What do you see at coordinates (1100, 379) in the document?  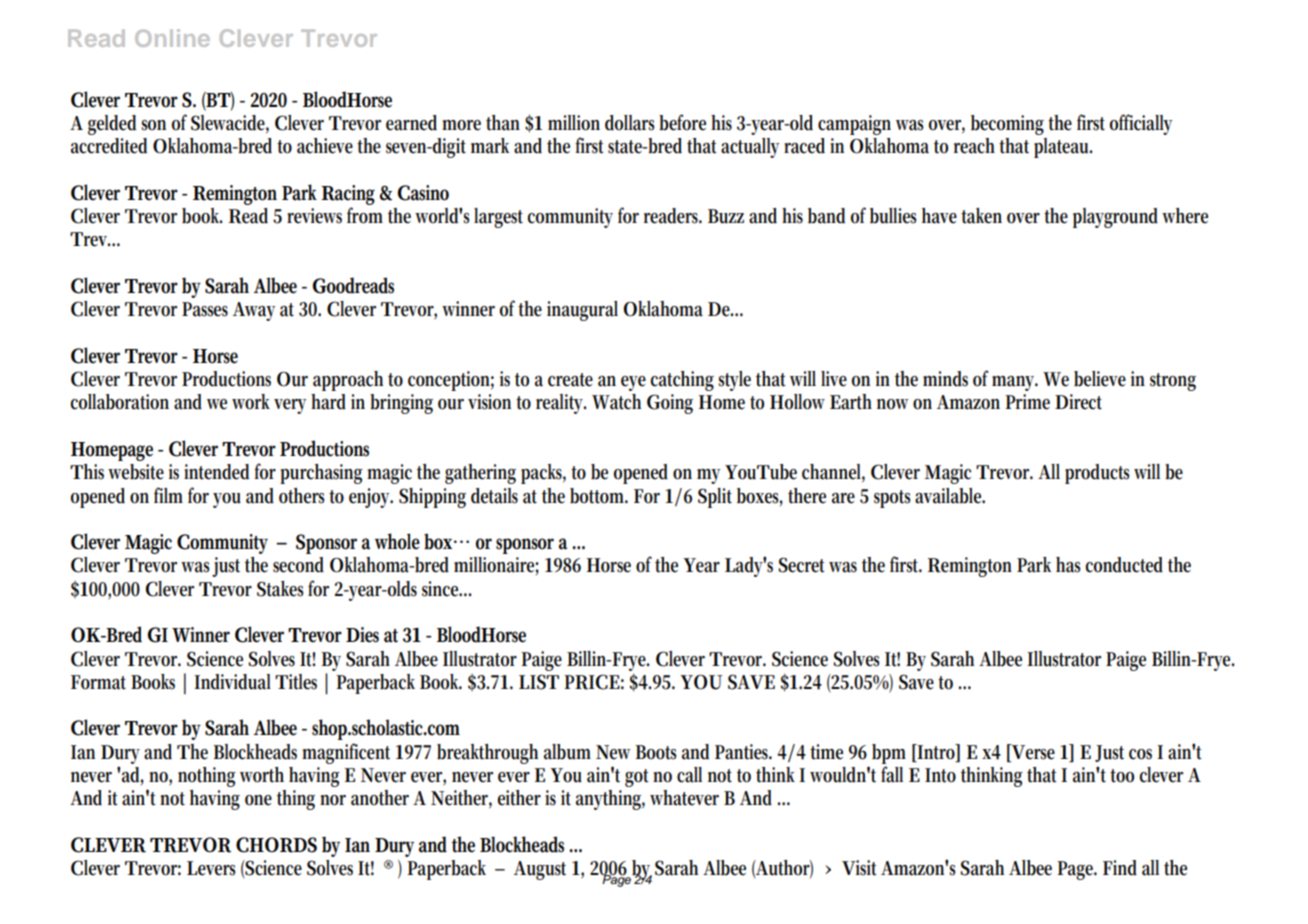 I see `believe` at bounding box center [1100, 379].
